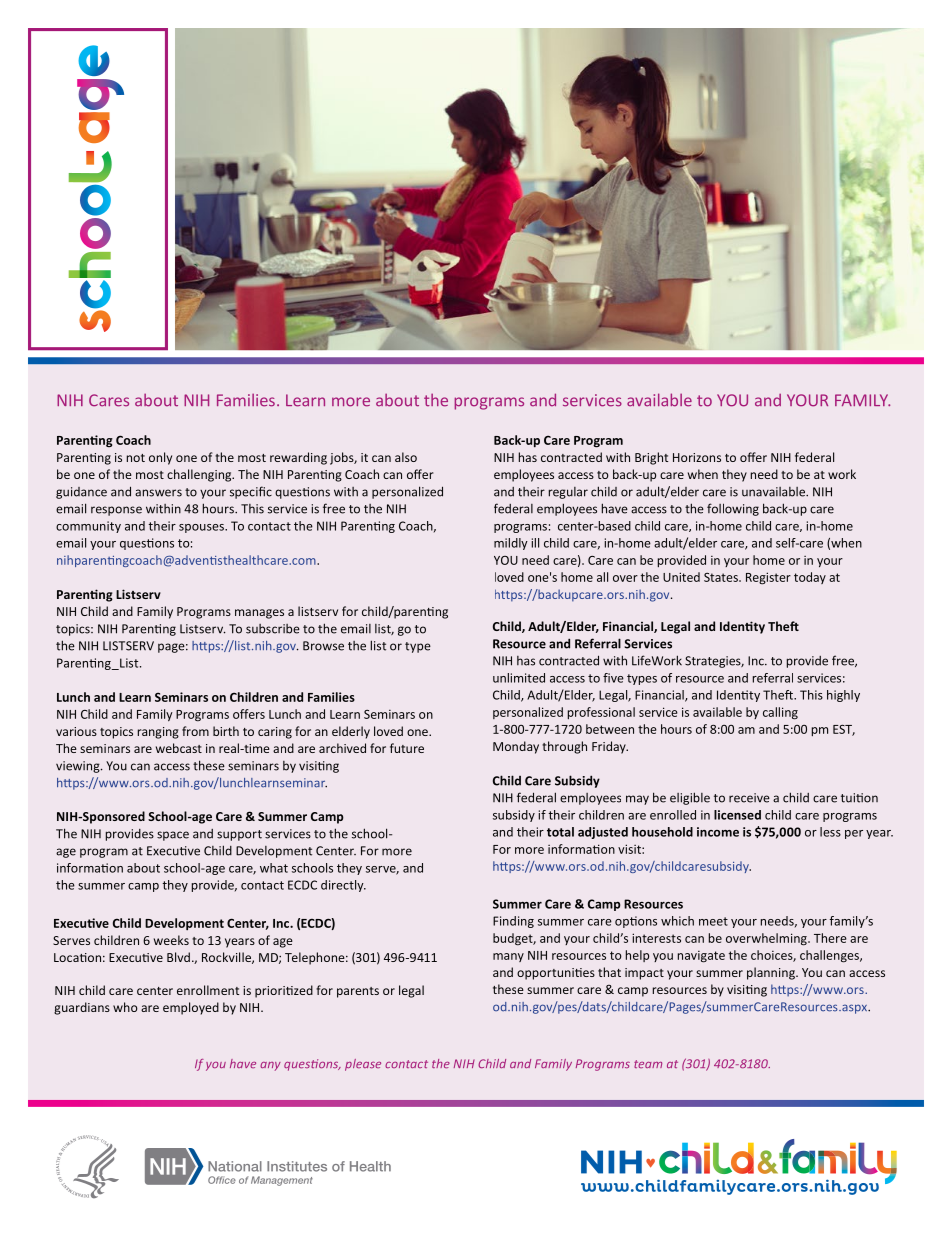  What do you see at coordinates (171, 940) in the image?
I see `weeks` at bounding box center [171, 940].
